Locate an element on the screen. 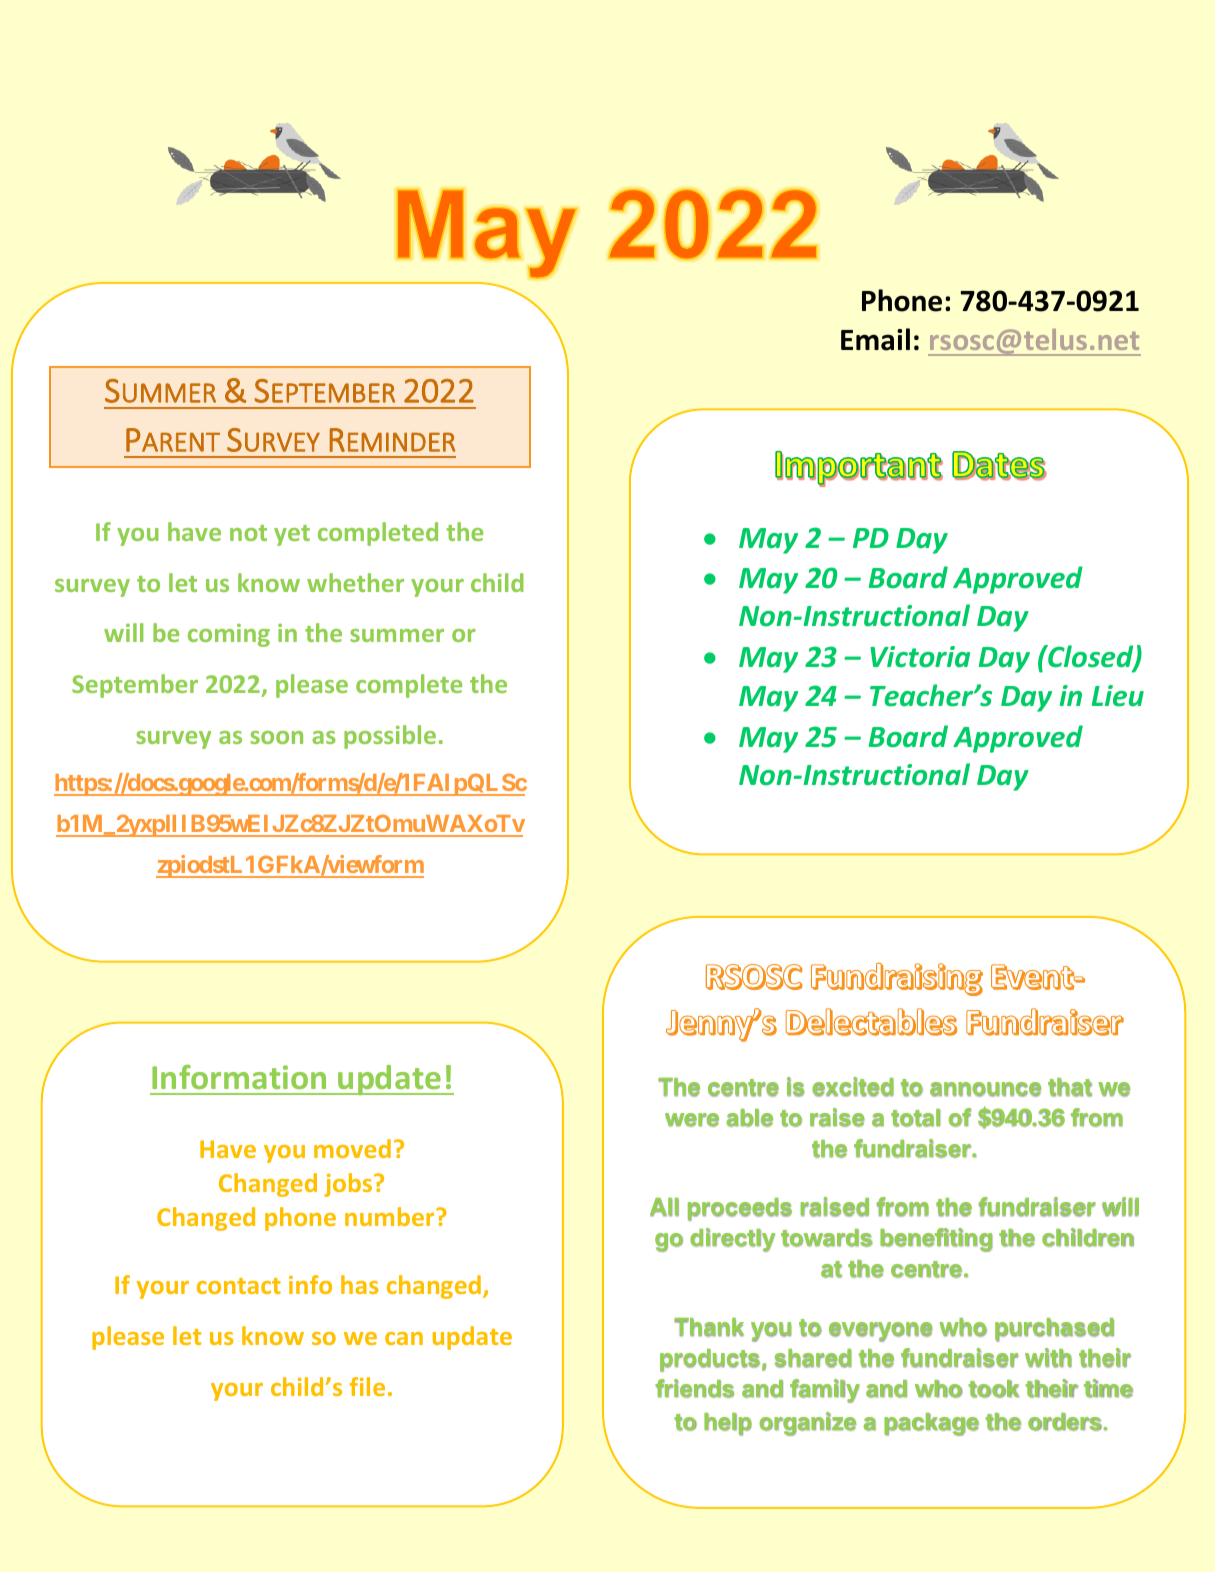  soon is located at coordinates (276, 737).
